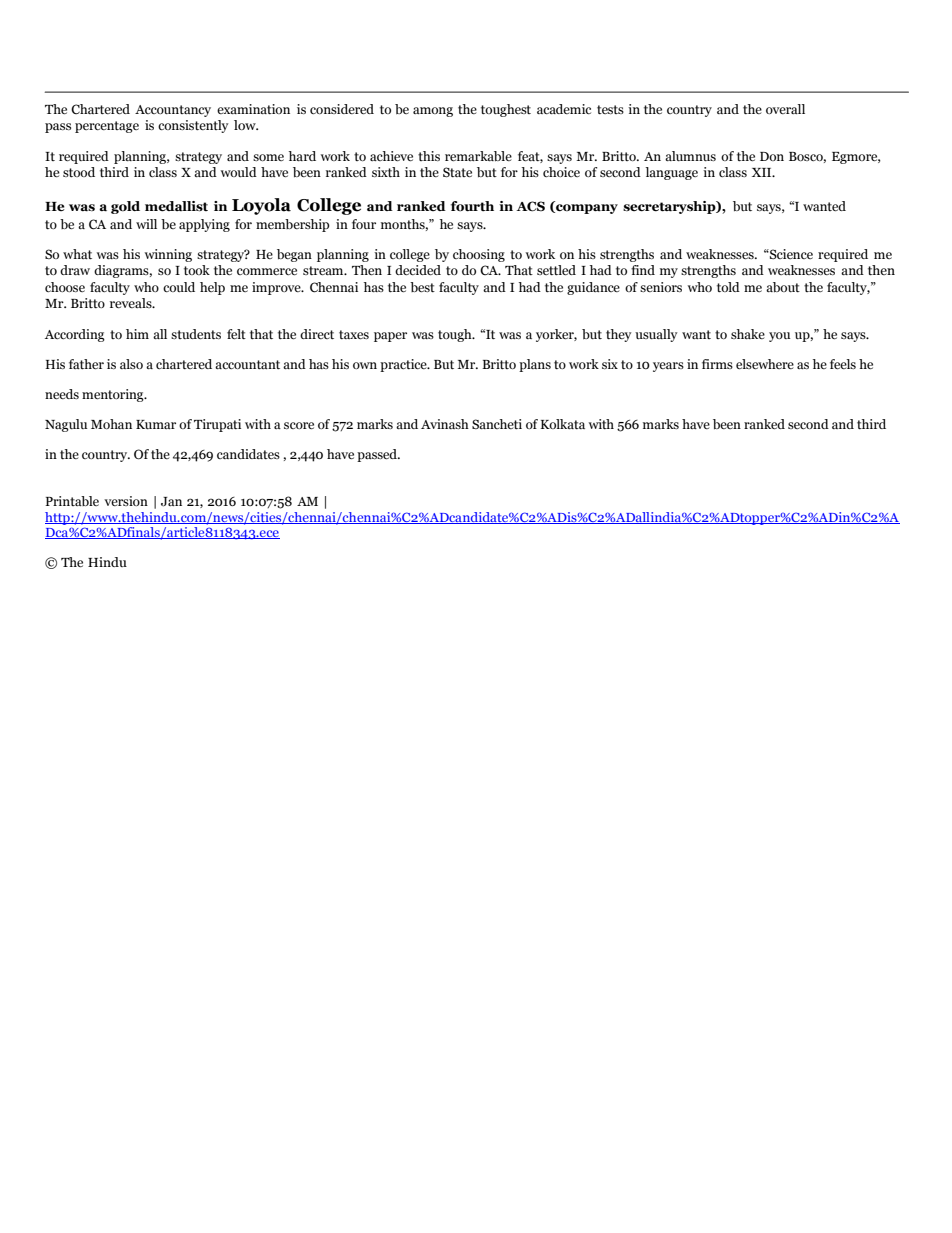 Image resolution: width=952 pixels, height=1233 pixels. Describe the element at coordinates (445, 424) in the screenshot. I see `Avinash` at that location.
